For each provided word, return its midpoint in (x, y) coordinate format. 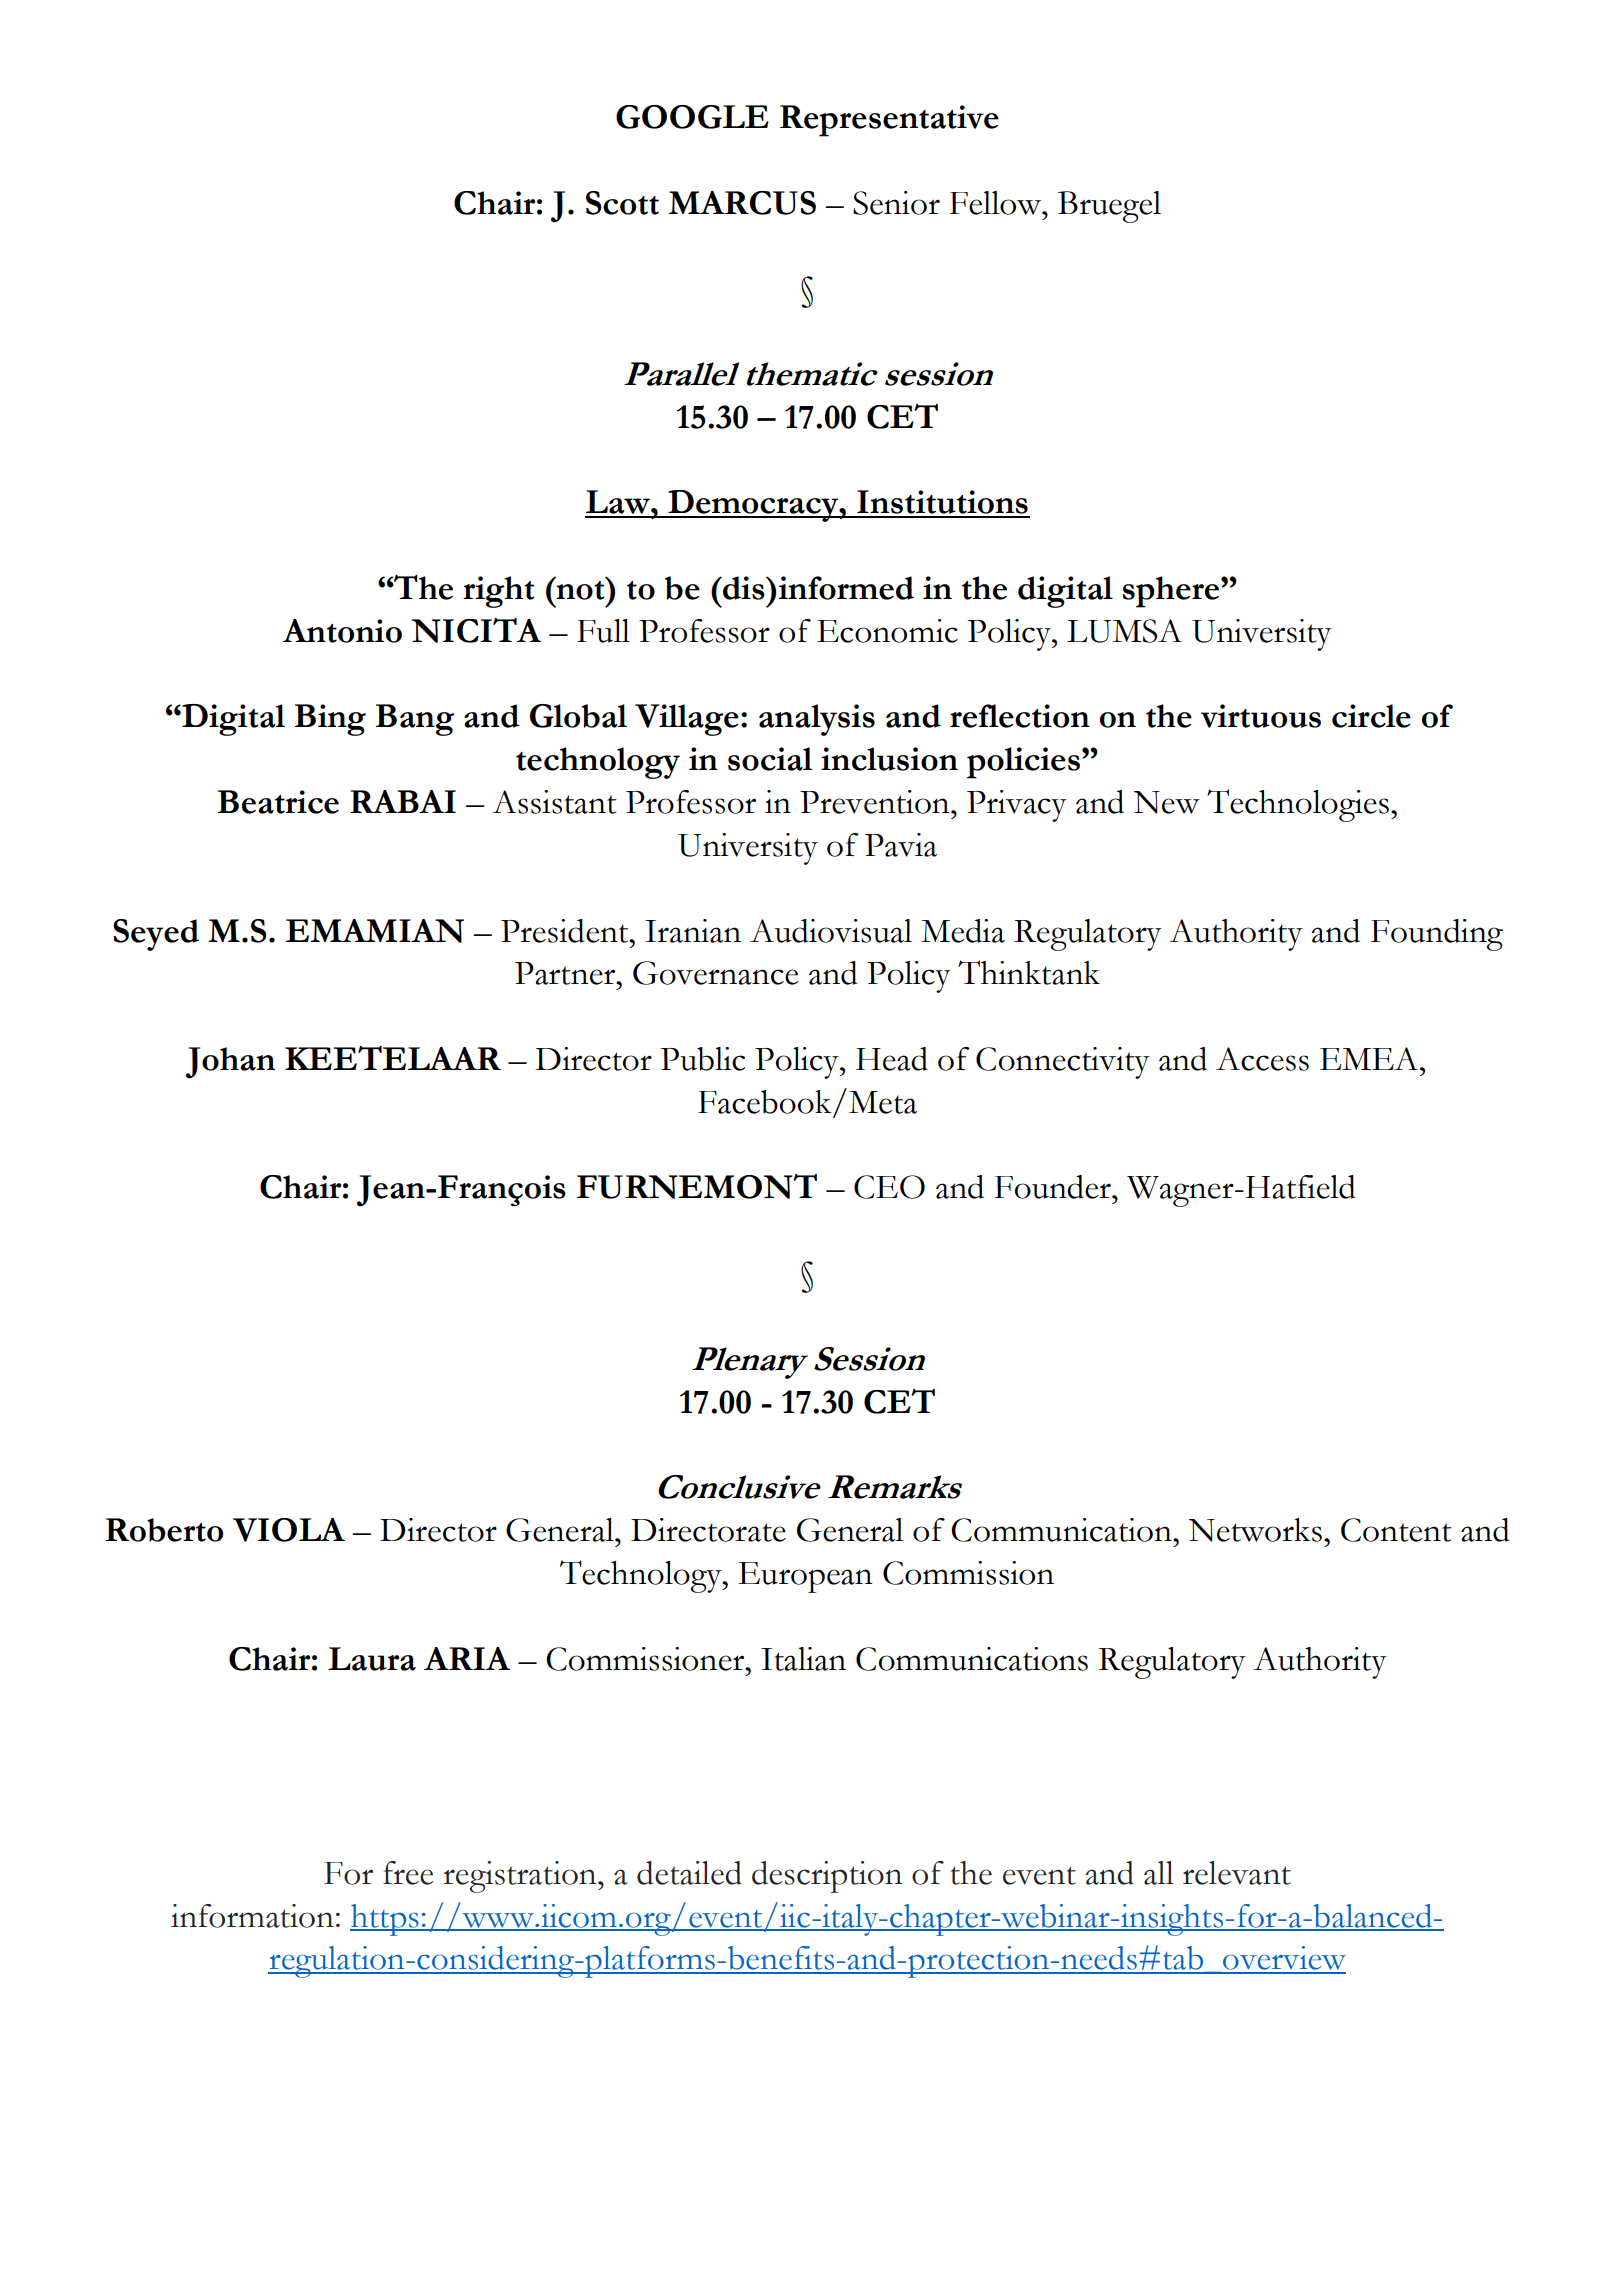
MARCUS (742, 203)
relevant (1237, 1873)
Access (1262, 1059)
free (408, 1873)
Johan (230, 1063)
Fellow (997, 203)
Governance (715, 973)
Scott (622, 203)
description (827, 1877)
